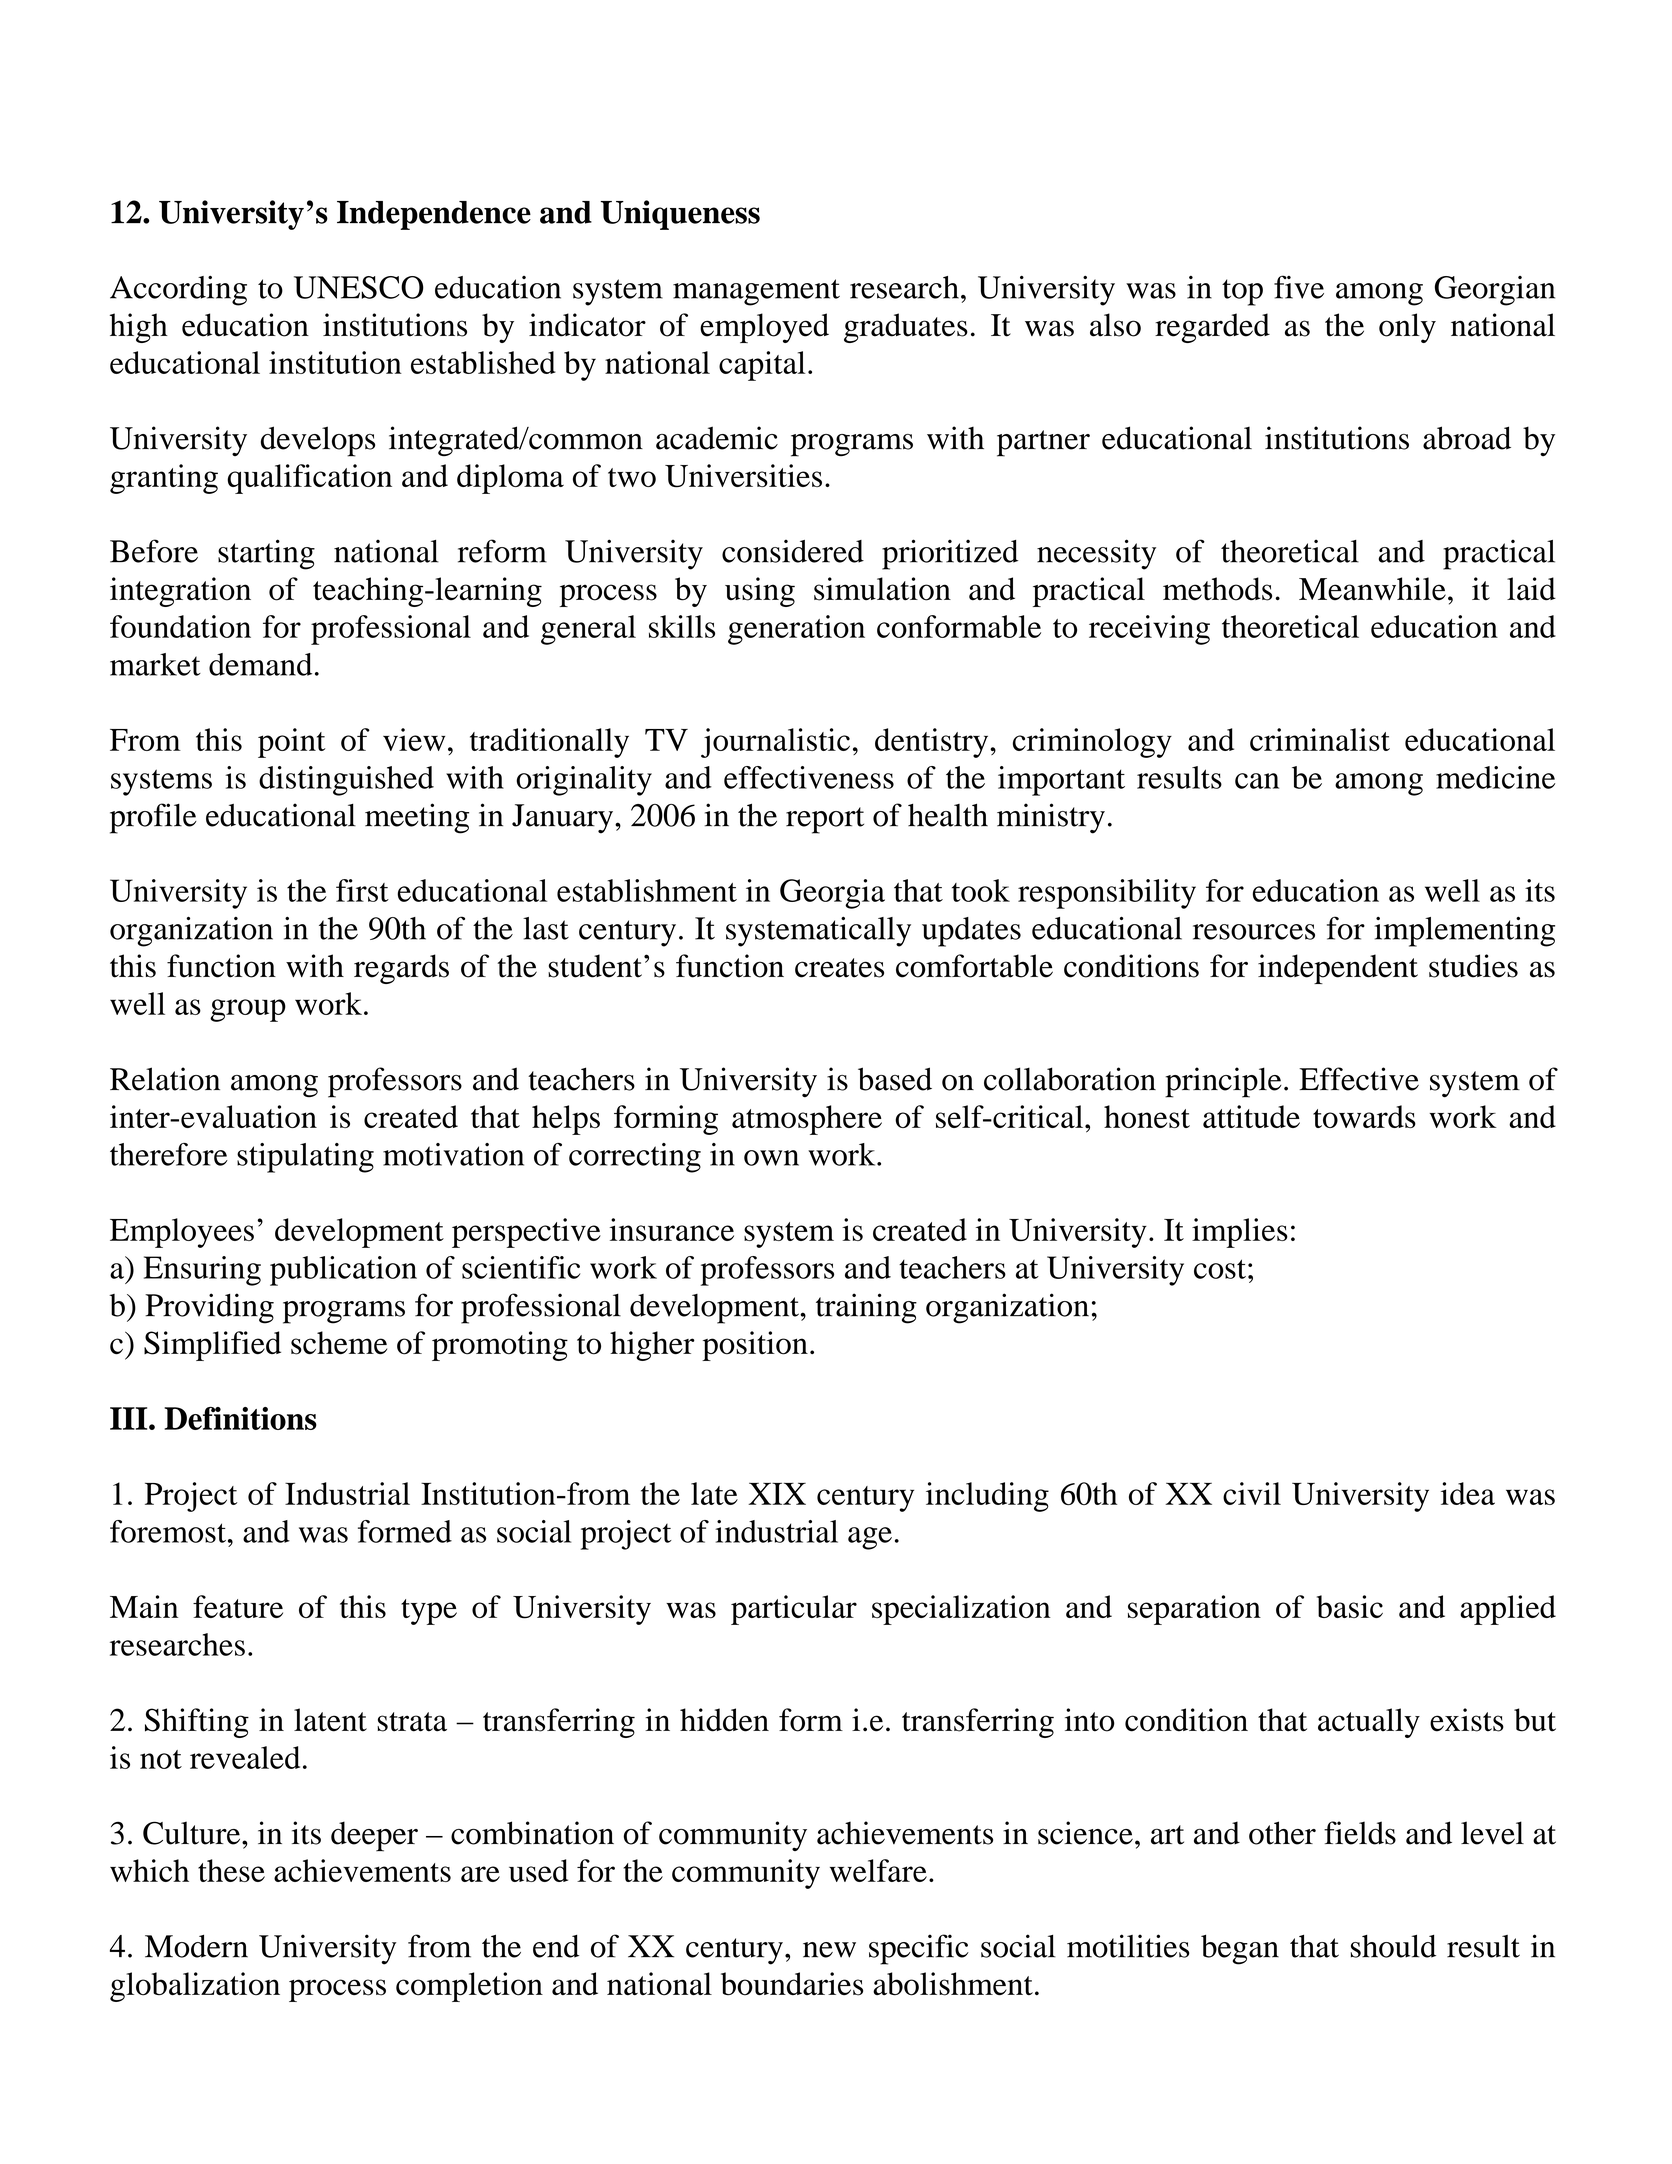 This document has width=1672, height=2164. Describe the element at coordinates (359, 287) in the document. I see `UNESCO` at that location.
